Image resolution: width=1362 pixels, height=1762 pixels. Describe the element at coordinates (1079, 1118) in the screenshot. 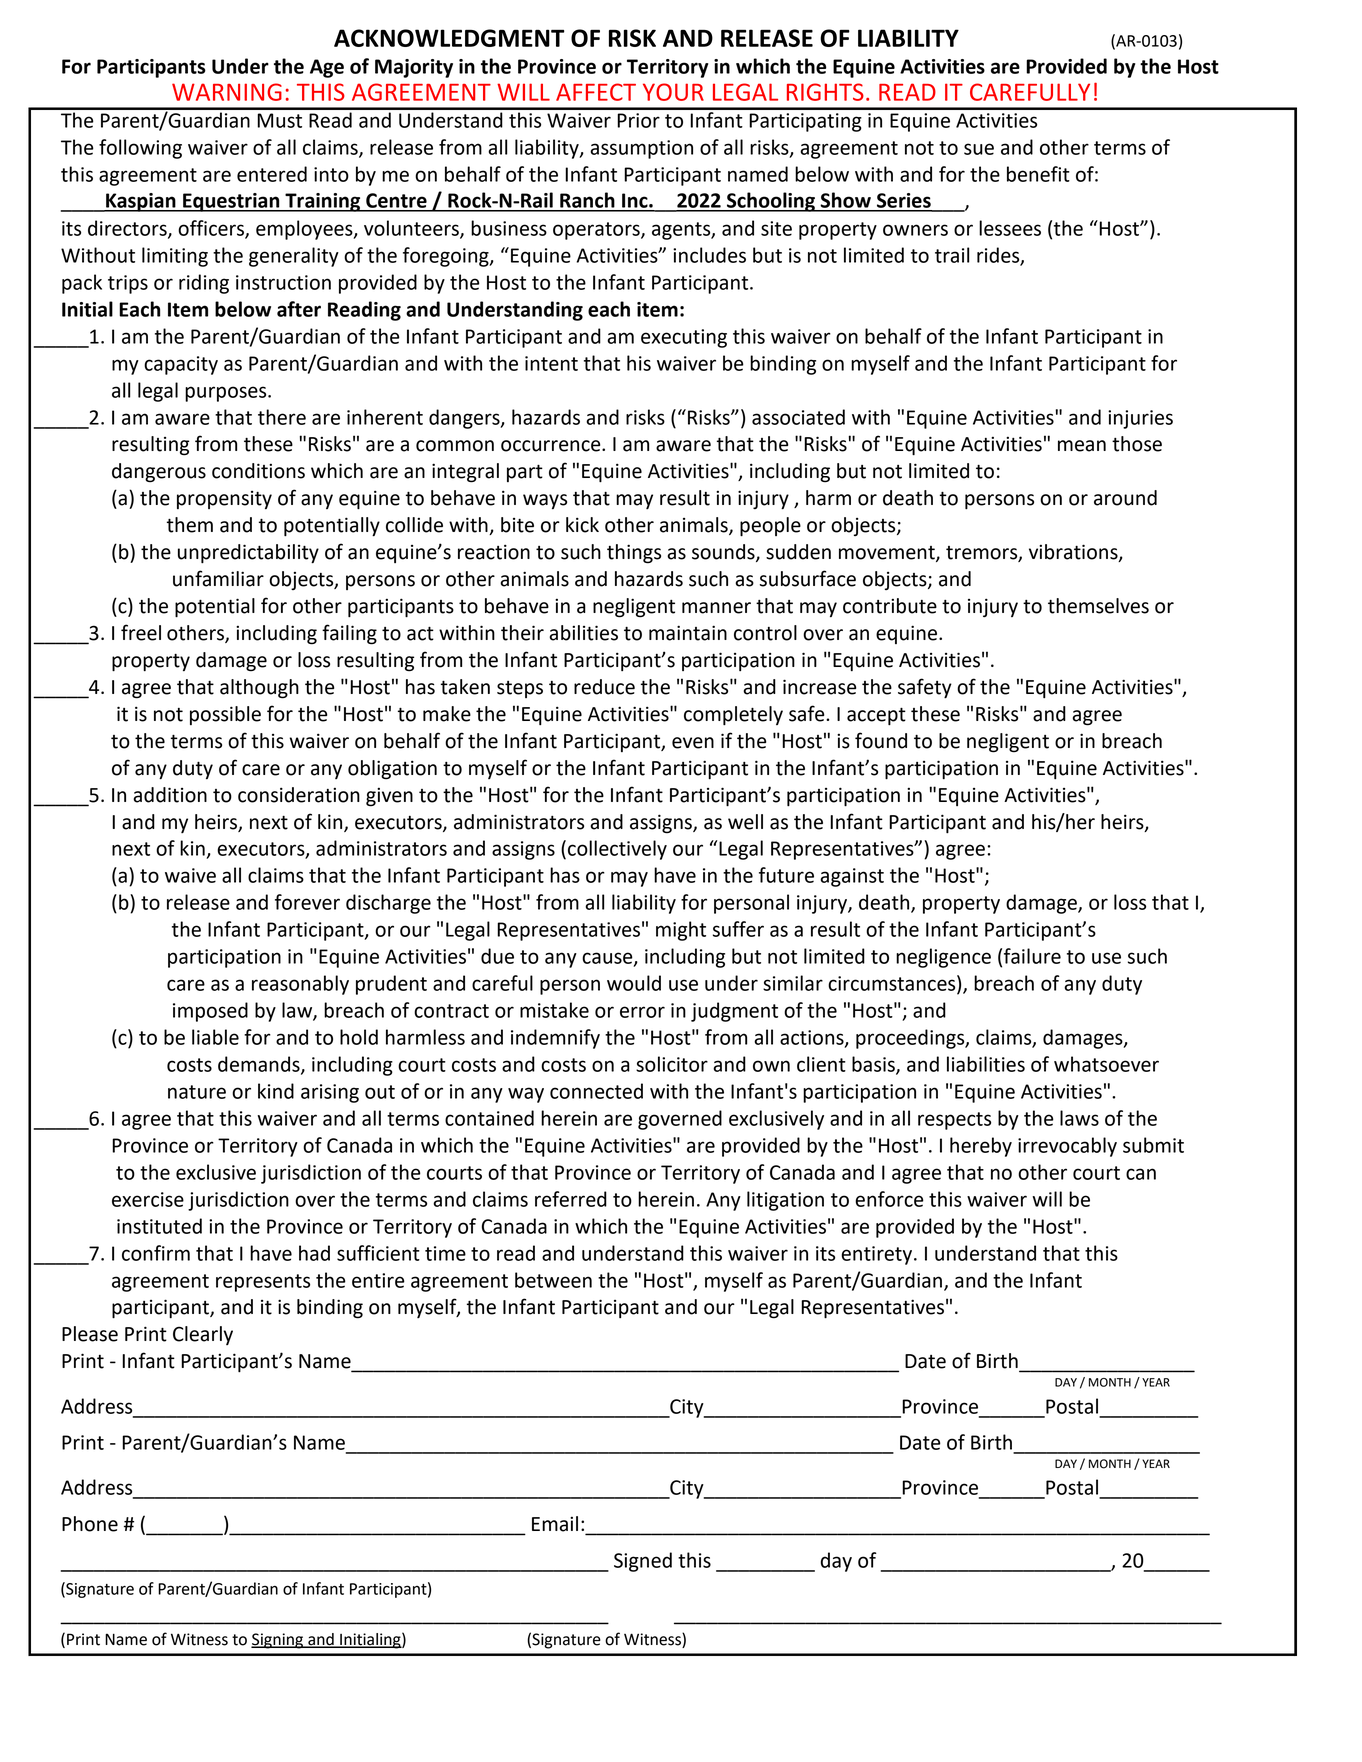

I see `laws` at that location.
